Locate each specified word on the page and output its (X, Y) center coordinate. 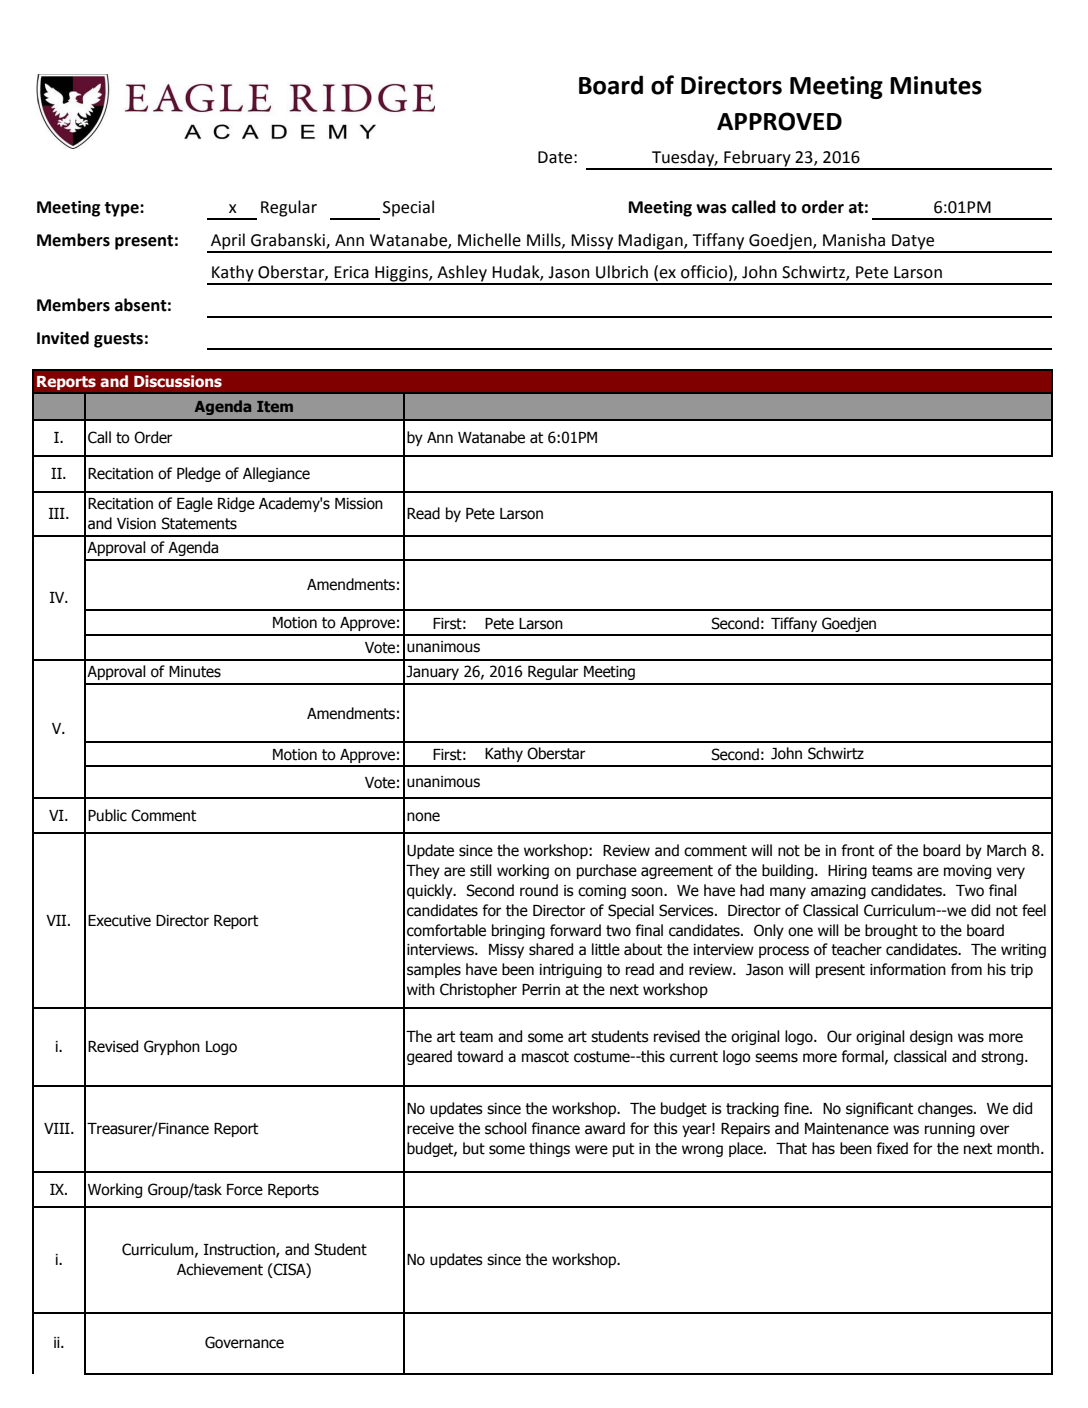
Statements (199, 523)
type (122, 209)
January (432, 673)
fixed (892, 1148)
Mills (545, 240)
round (539, 890)
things (549, 1149)
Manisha (854, 240)
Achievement (220, 1269)
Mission (359, 504)
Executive (119, 921)
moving (967, 872)
